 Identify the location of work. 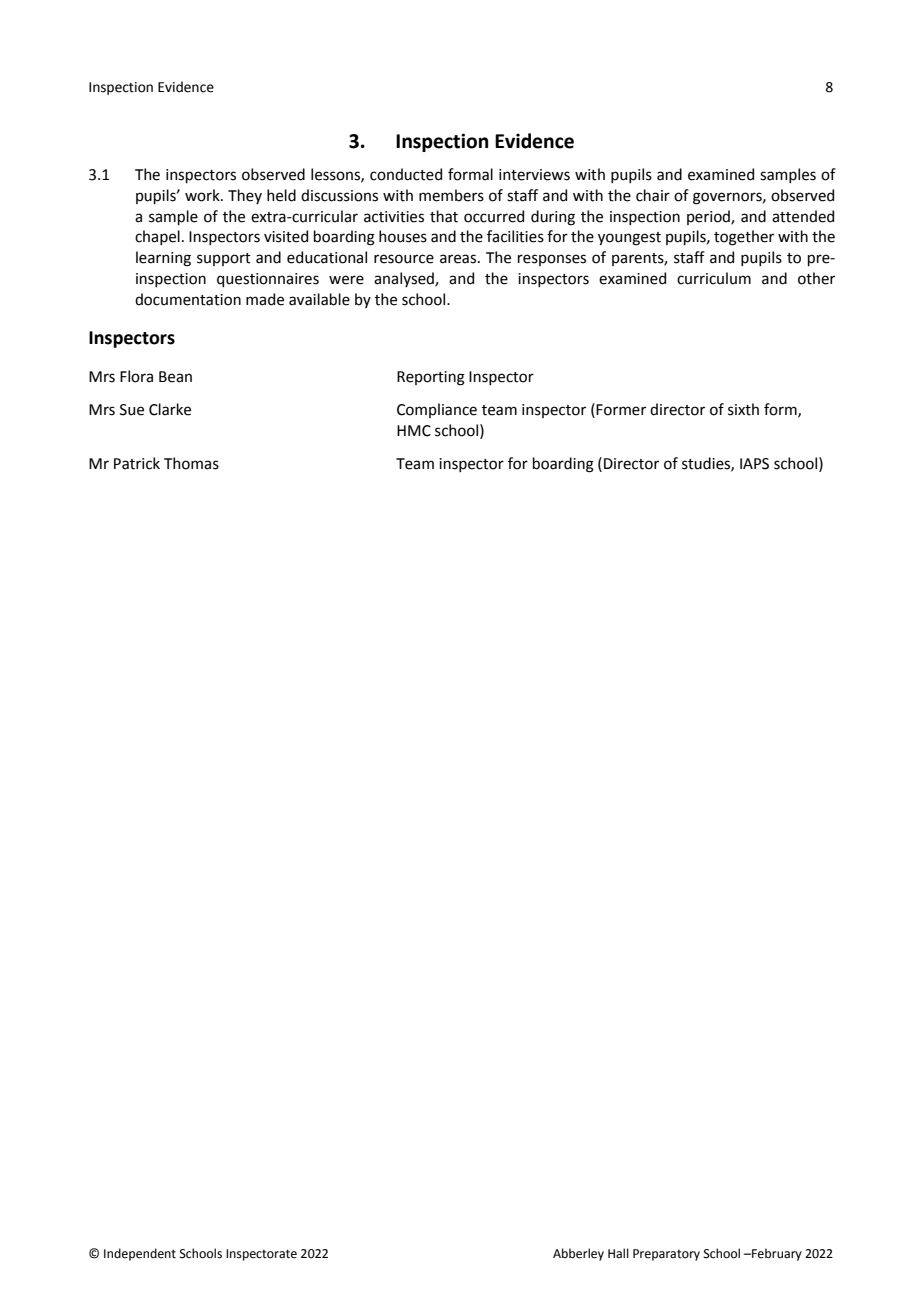
(203, 195).
